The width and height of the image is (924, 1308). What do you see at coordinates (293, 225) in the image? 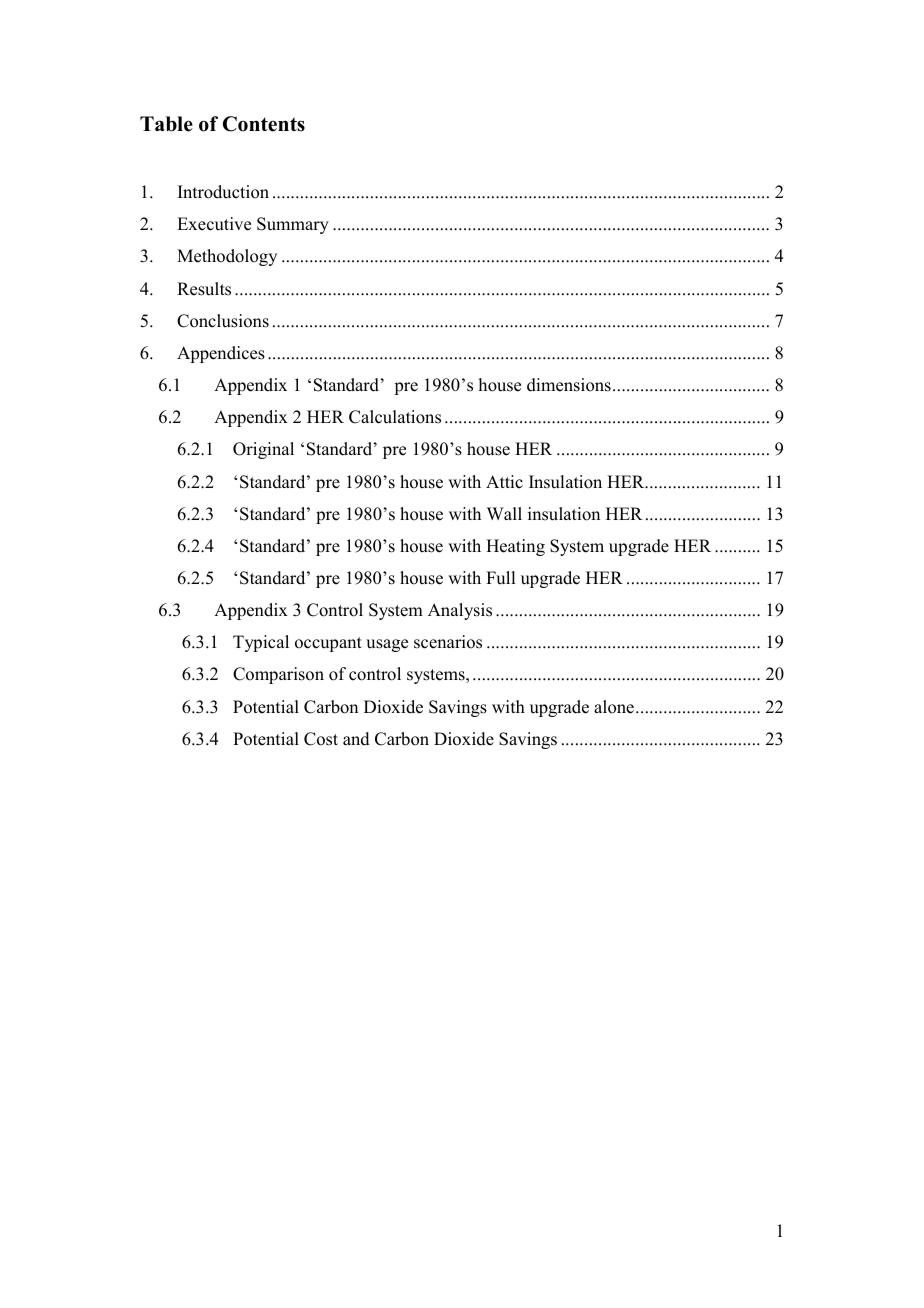
I see `Summary` at bounding box center [293, 225].
